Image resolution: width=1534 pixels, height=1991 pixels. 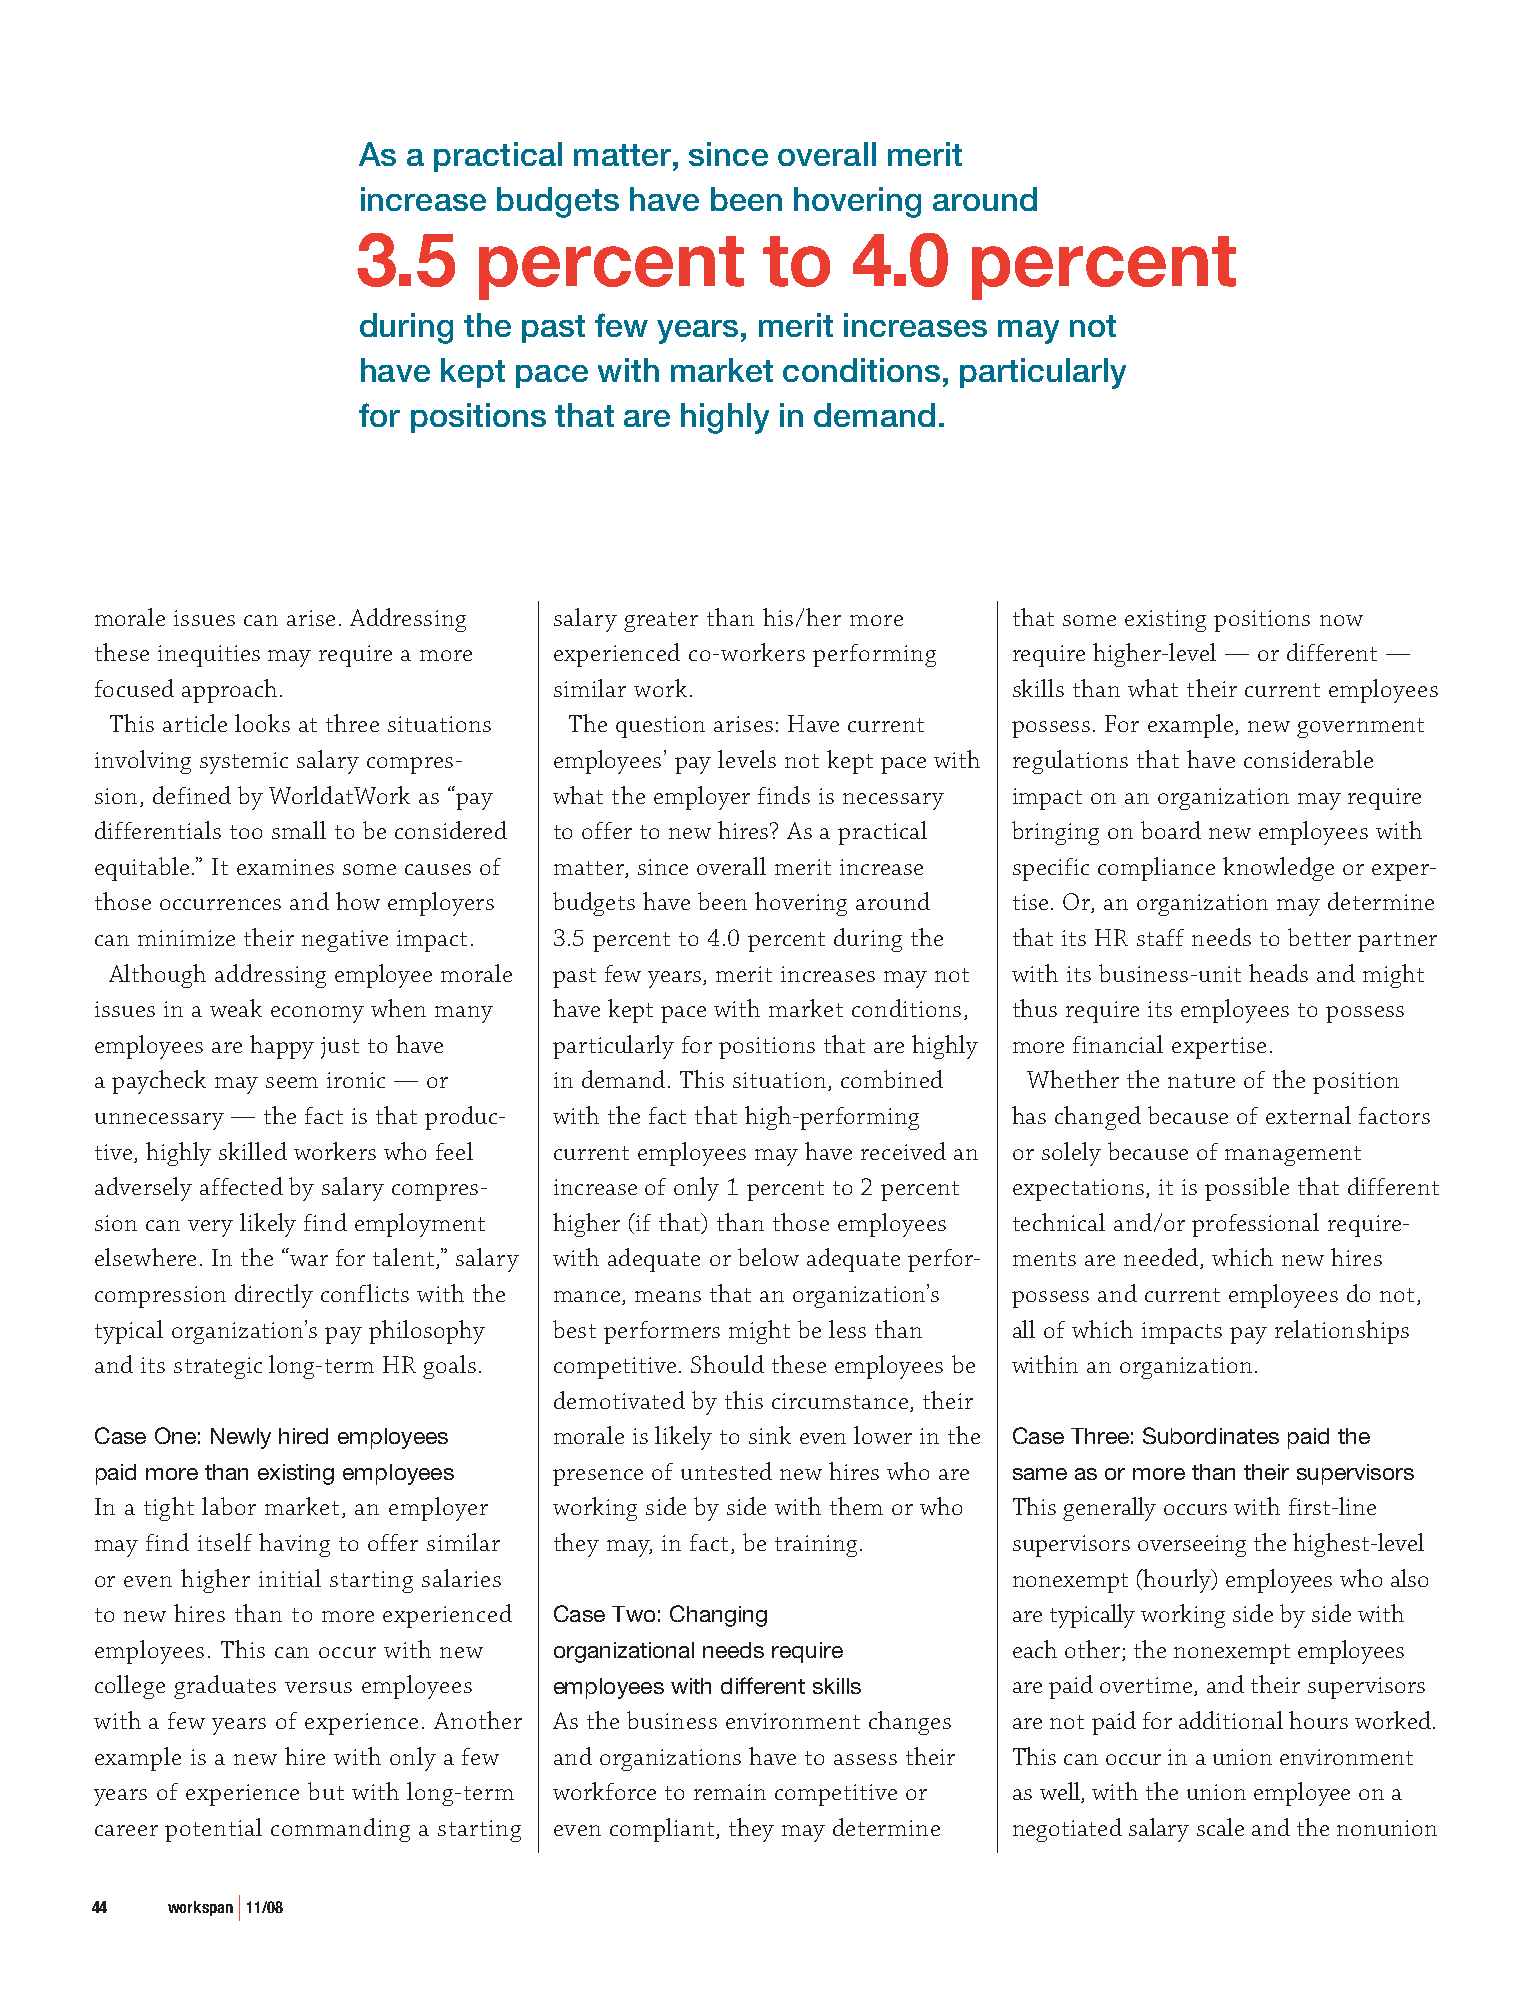 What do you see at coordinates (661, 622) in the screenshot?
I see `greater` at bounding box center [661, 622].
